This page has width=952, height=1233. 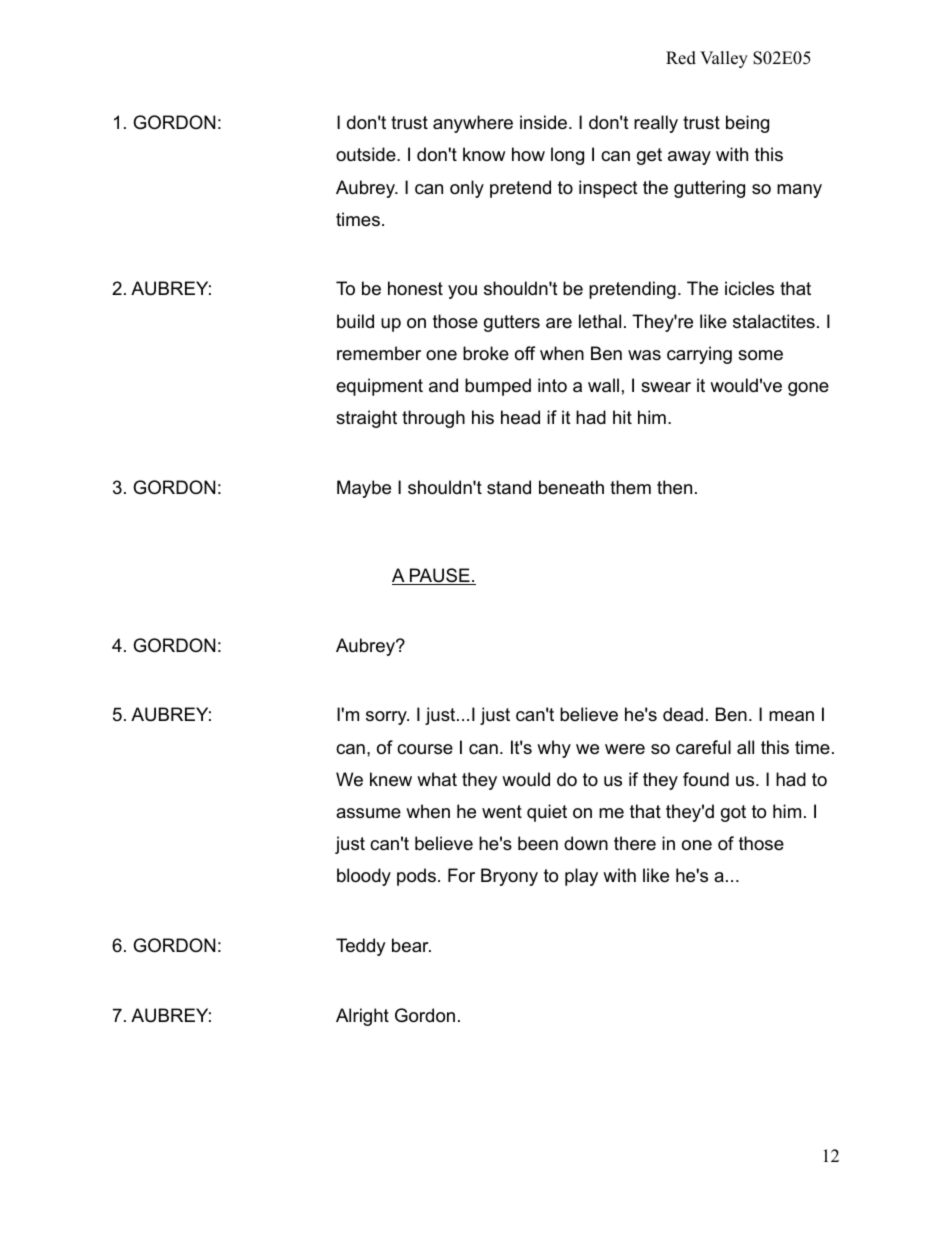 I want to click on anywhere, so click(x=473, y=124).
